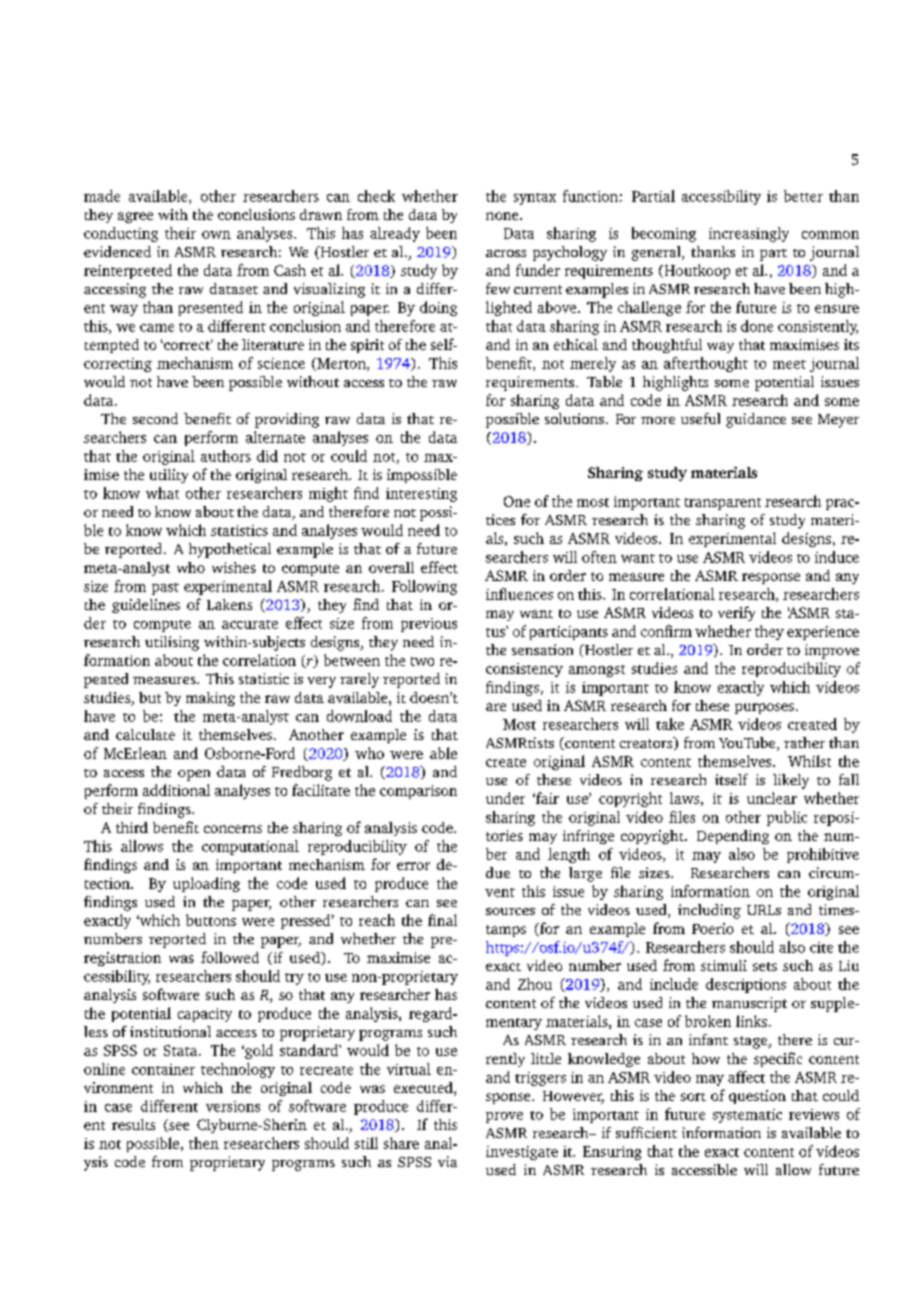  Describe the element at coordinates (230, 550) in the image. I see `hypothetical` at that location.
